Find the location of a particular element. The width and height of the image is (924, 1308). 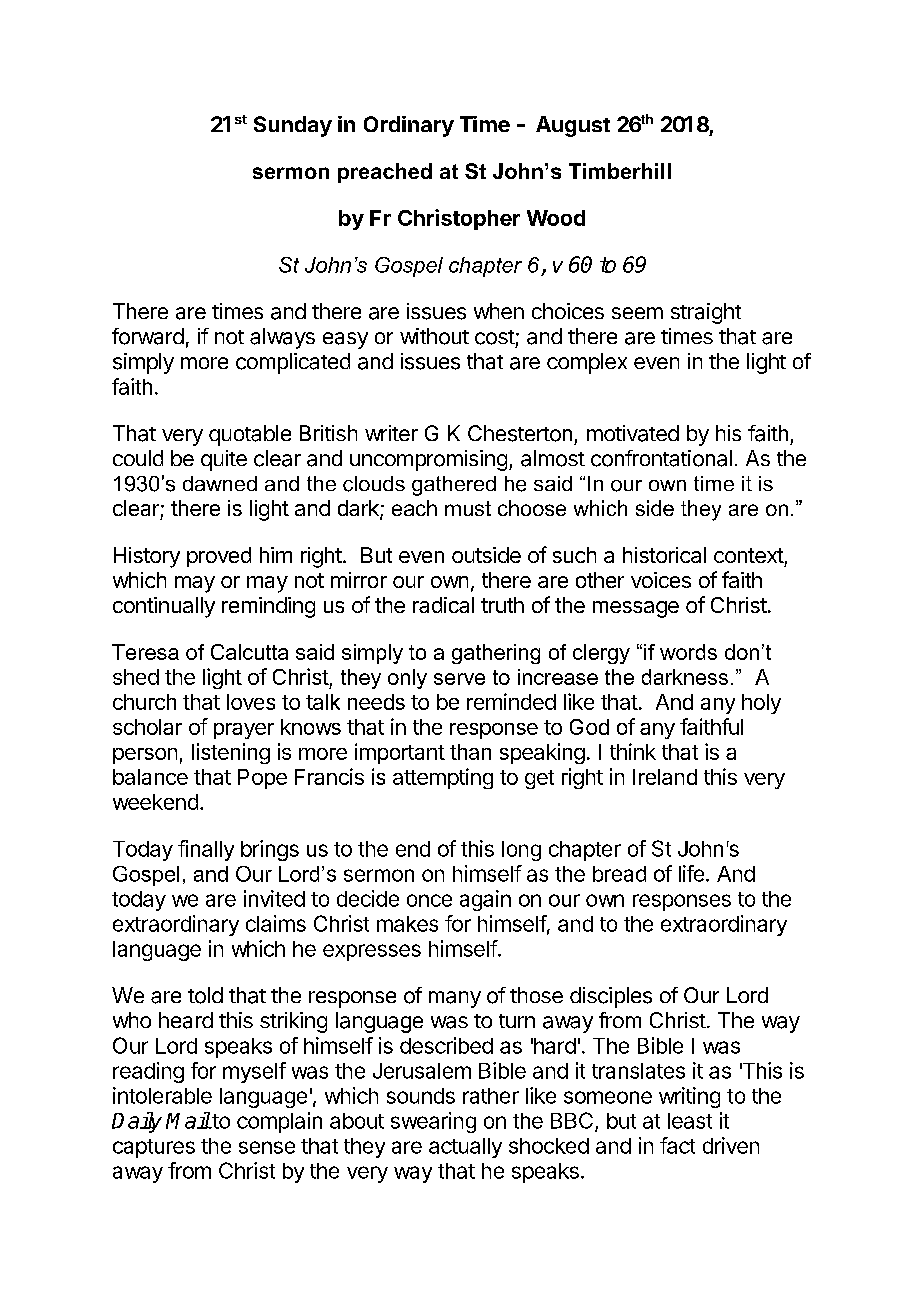

finally is located at coordinates (206, 850).
